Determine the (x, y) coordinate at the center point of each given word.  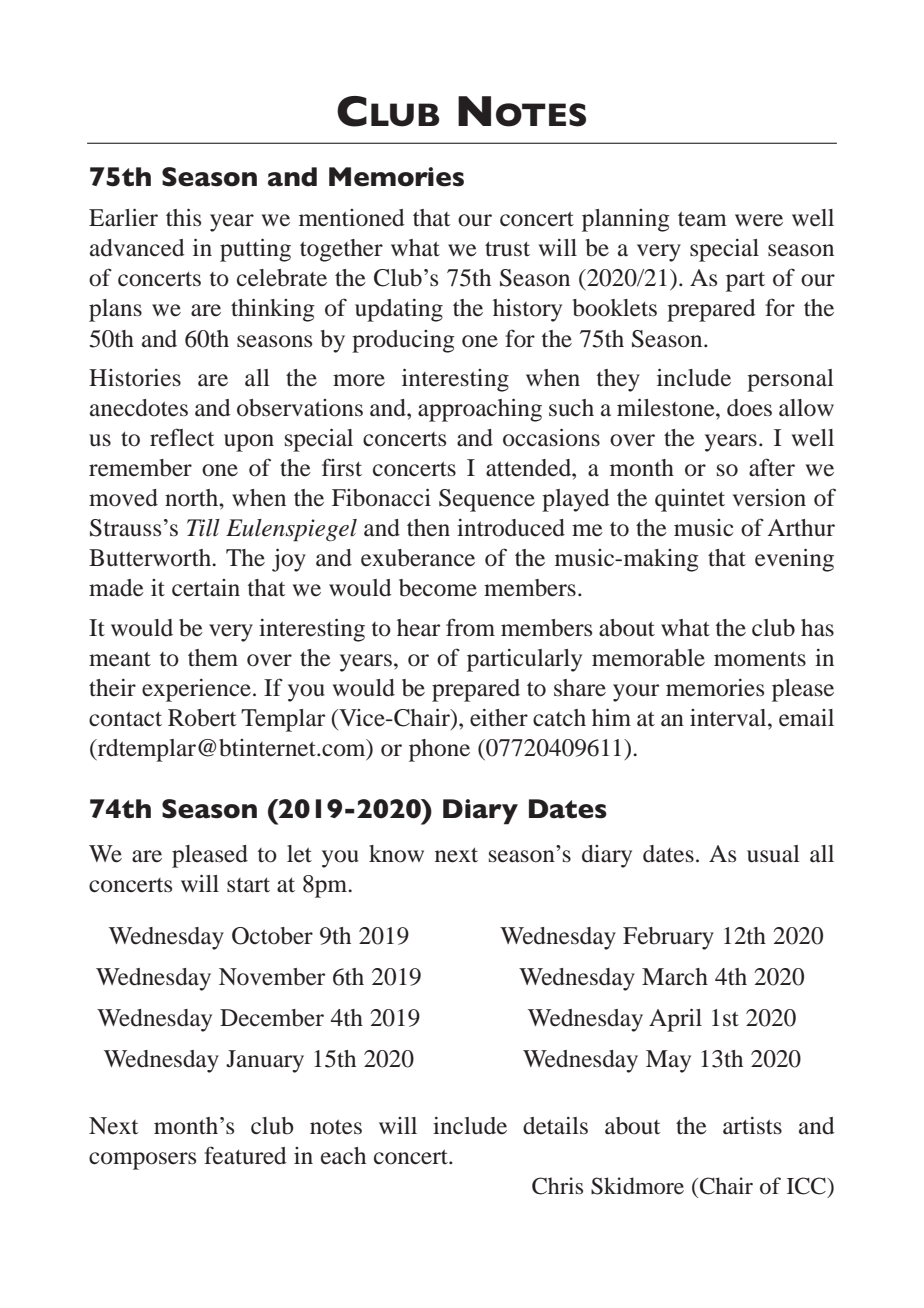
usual (773, 854)
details (555, 1126)
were (759, 220)
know (396, 854)
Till (203, 528)
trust (507, 249)
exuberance (418, 558)
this (183, 218)
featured (245, 1155)
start (248, 885)
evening (794, 560)
